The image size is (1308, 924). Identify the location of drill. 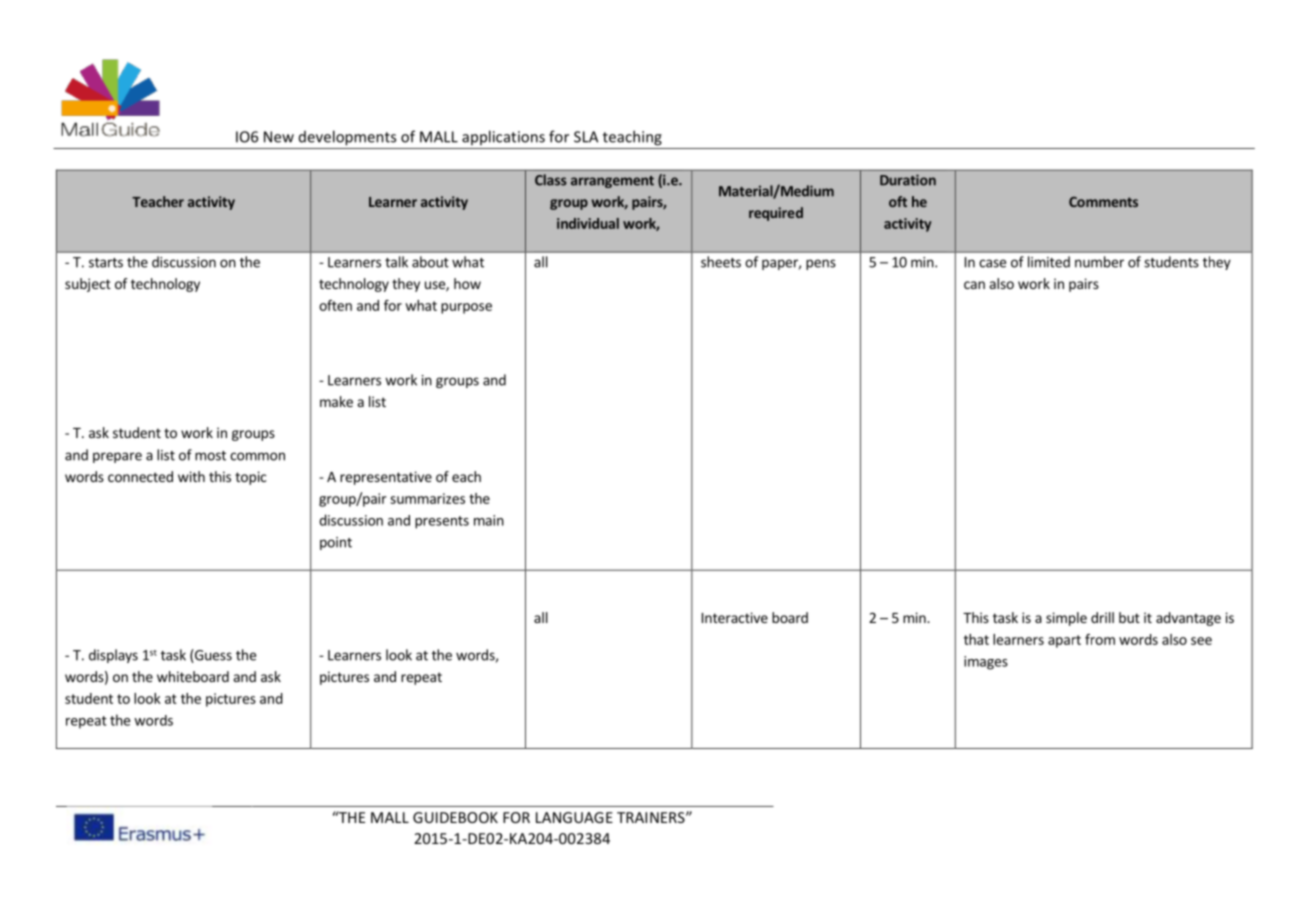
(1102, 617).
